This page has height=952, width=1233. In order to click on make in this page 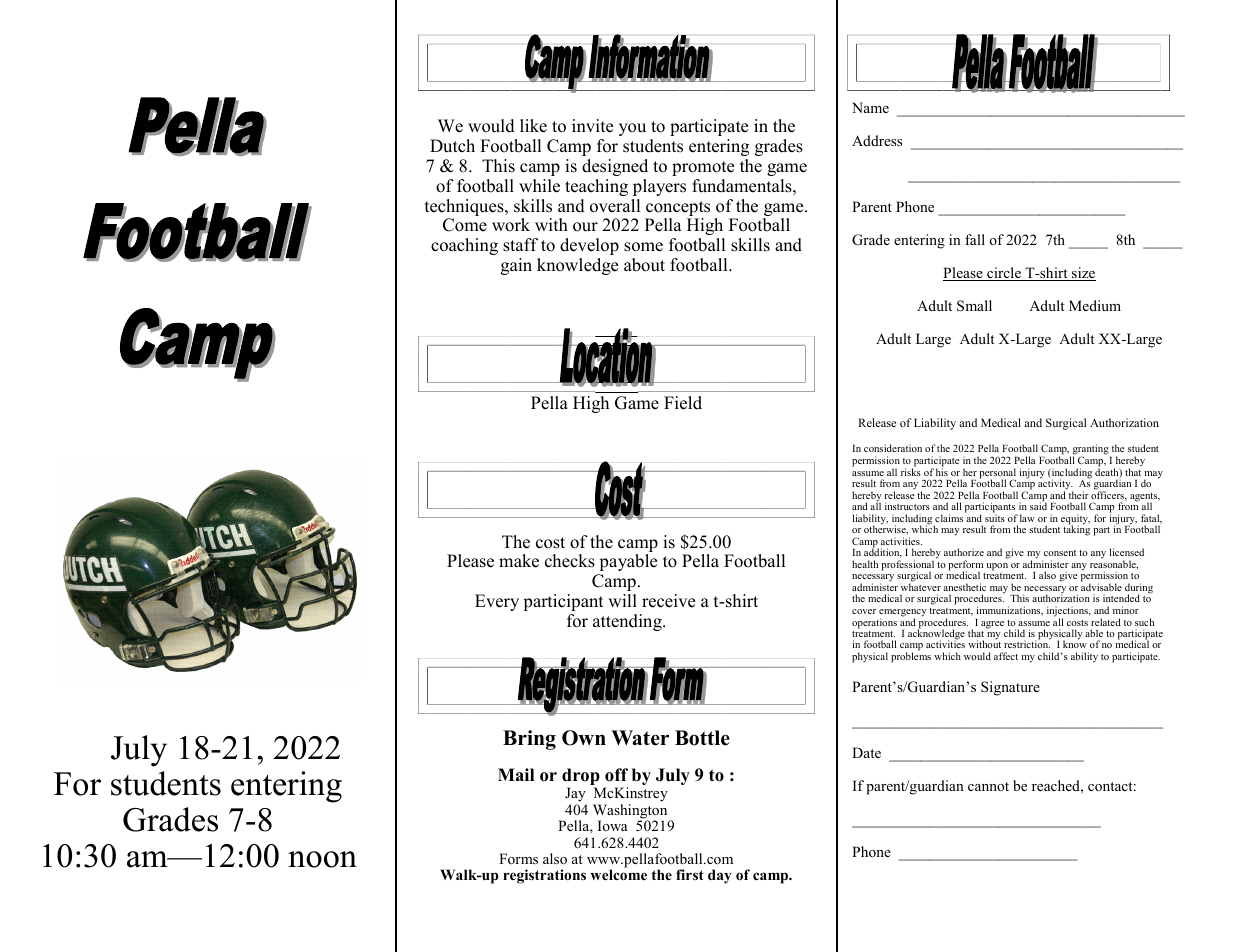, I will do `click(519, 561)`.
